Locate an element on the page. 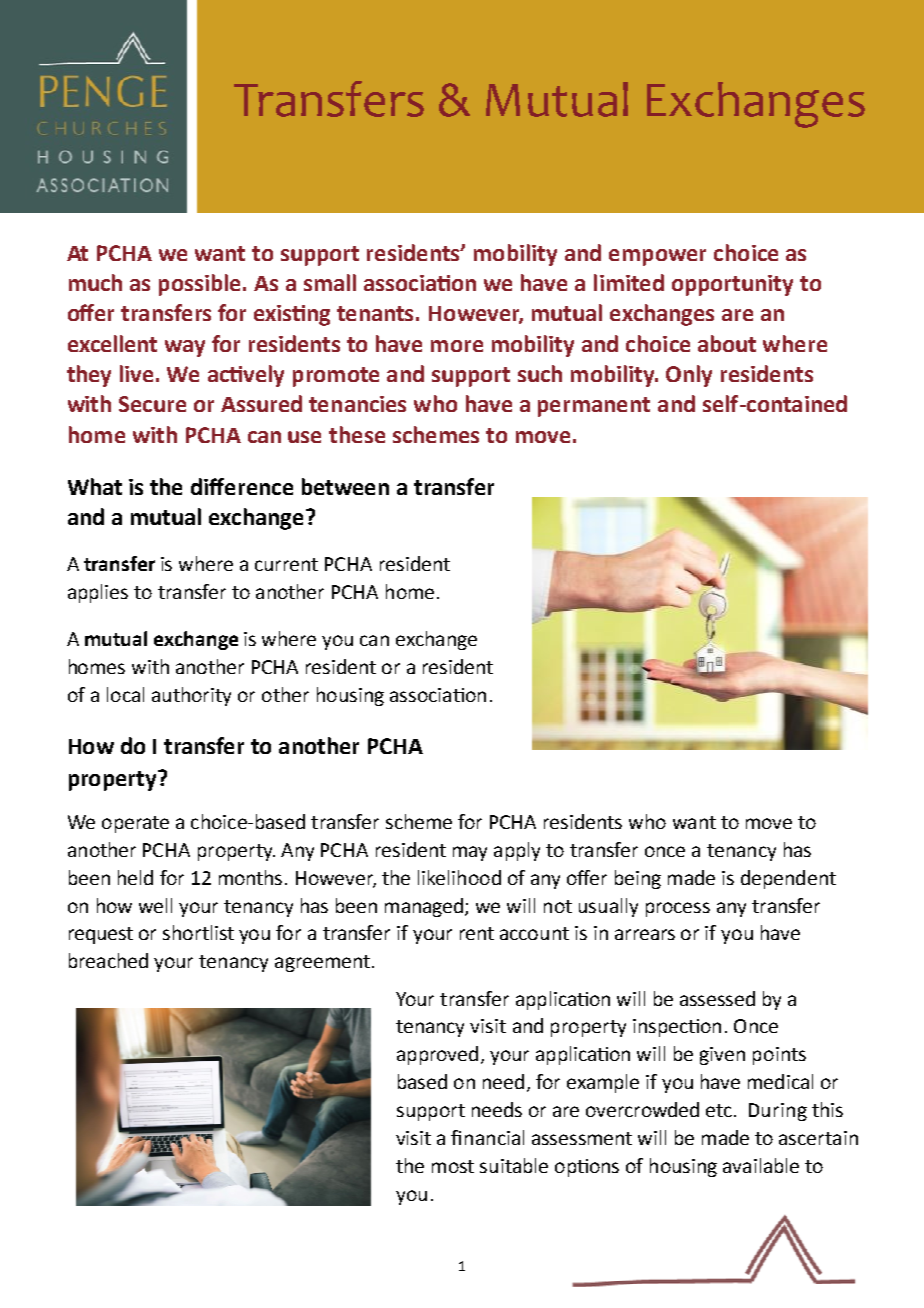  process is located at coordinates (678, 909).
